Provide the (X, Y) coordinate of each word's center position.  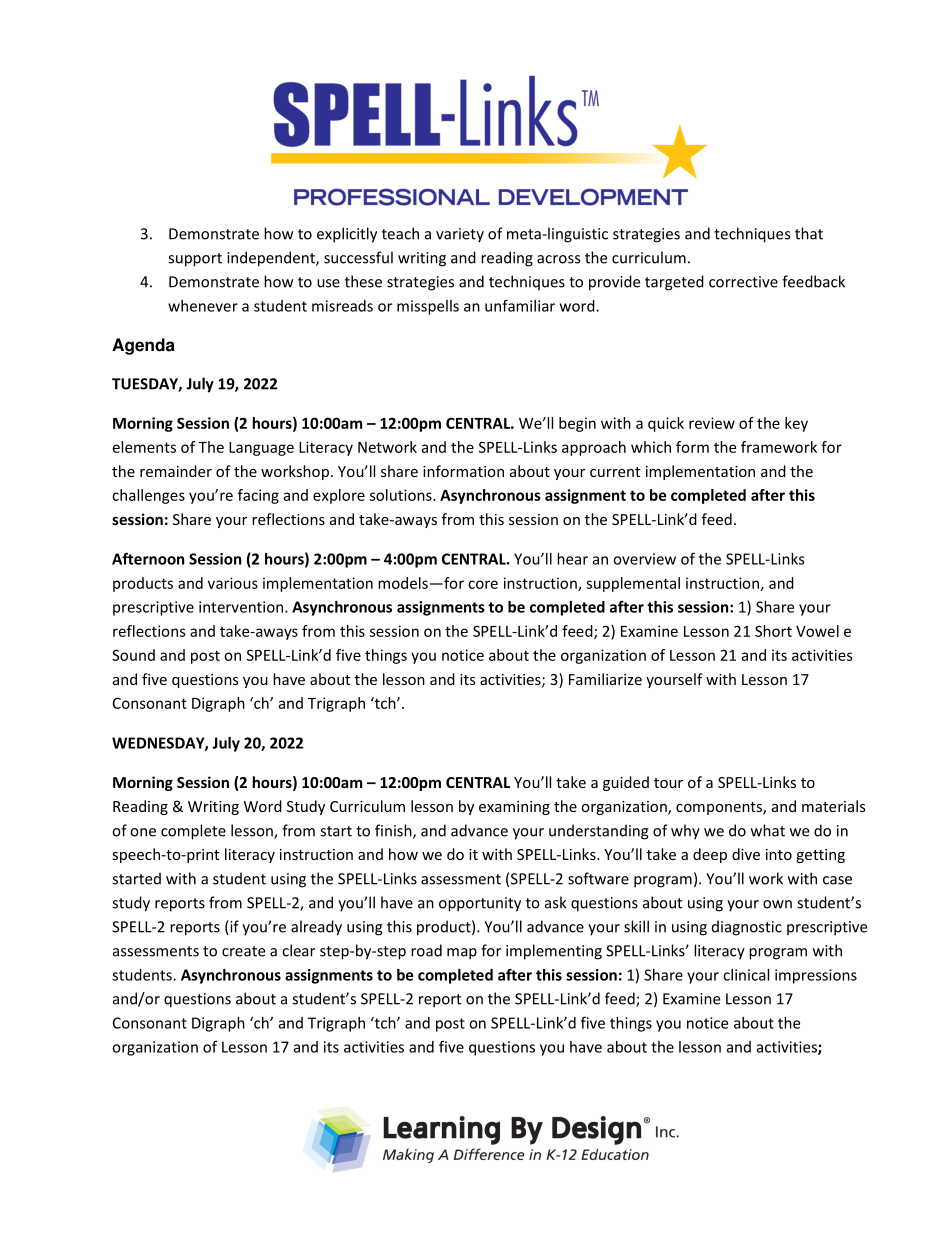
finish (394, 831)
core (483, 584)
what (768, 830)
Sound (133, 655)
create (243, 951)
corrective (743, 282)
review (712, 423)
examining (514, 808)
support (195, 260)
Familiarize (605, 679)
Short (773, 631)
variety (460, 235)
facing (258, 496)
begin (577, 424)
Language (261, 449)
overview (644, 559)
